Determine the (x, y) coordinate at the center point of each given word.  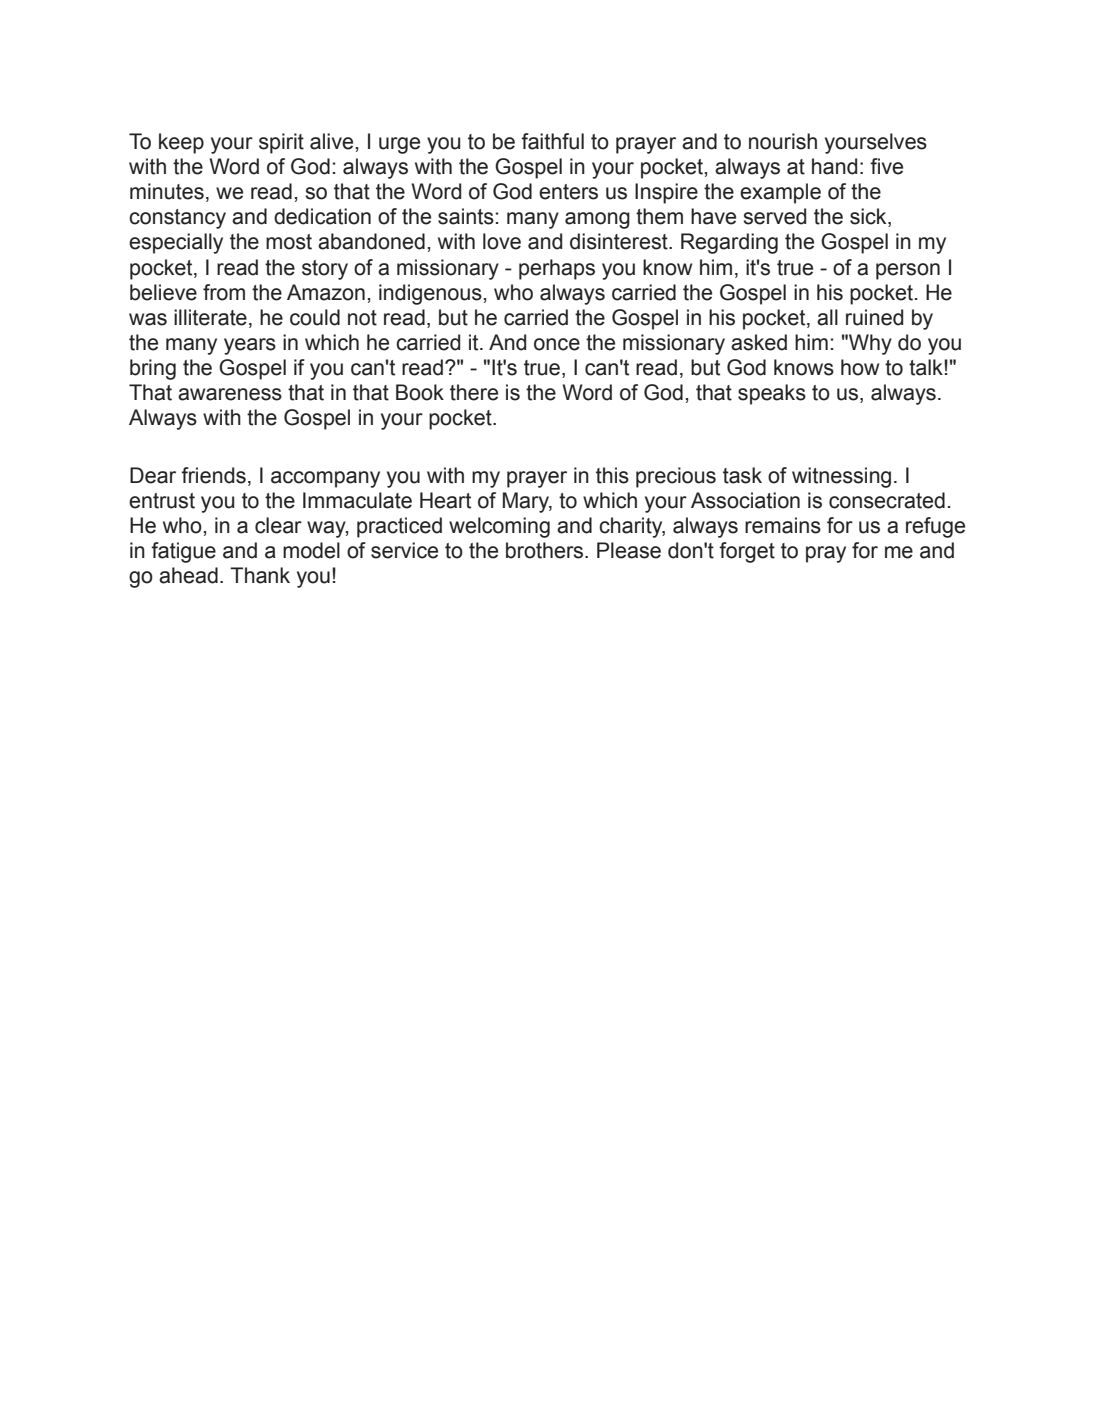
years (250, 346)
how (860, 367)
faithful (552, 141)
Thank (260, 575)
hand (834, 166)
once (557, 344)
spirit (281, 143)
